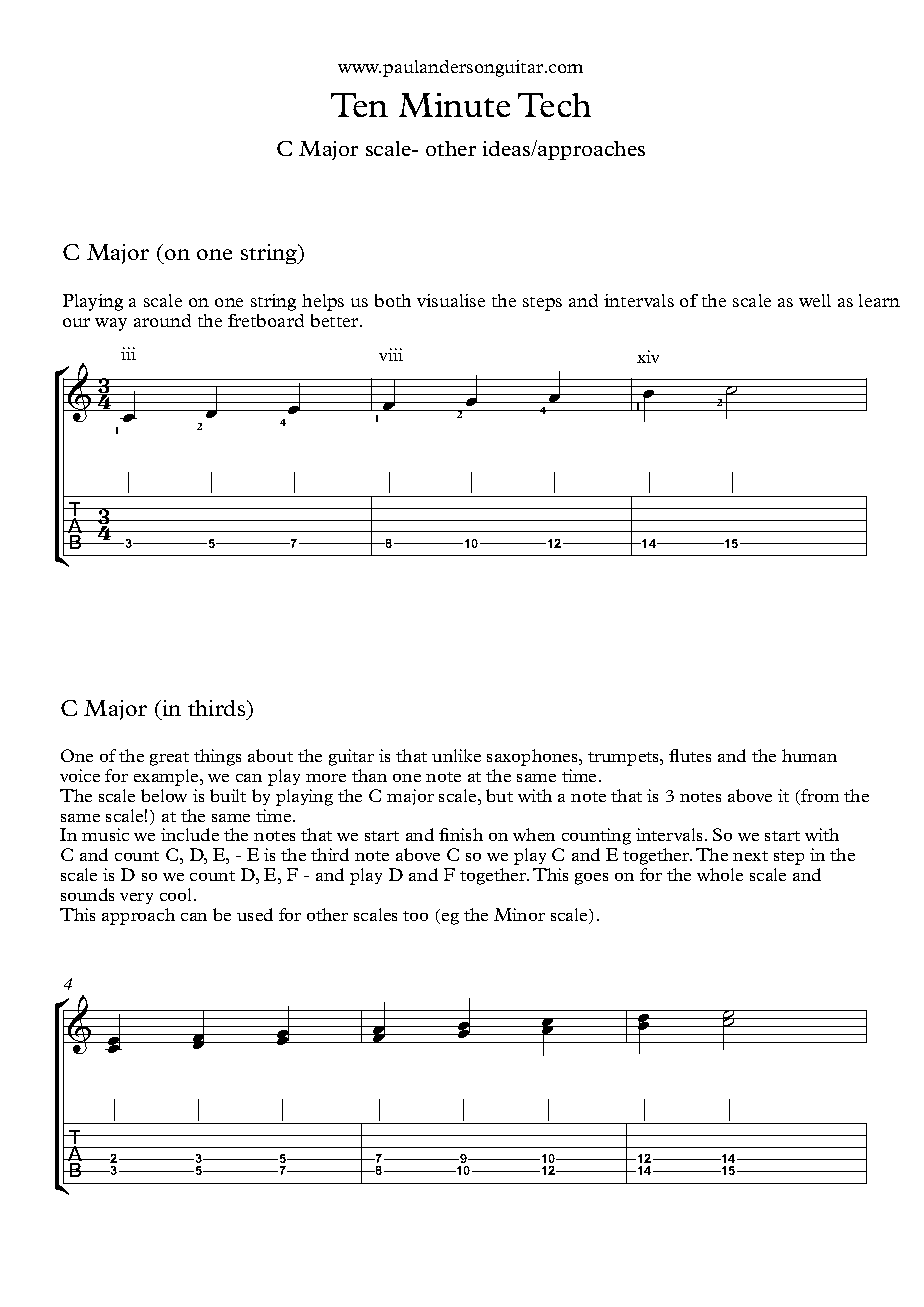 This page has width=924, height=1307. Describe the element at coordinates (162, 320) in the page. I see `around` at that location.
